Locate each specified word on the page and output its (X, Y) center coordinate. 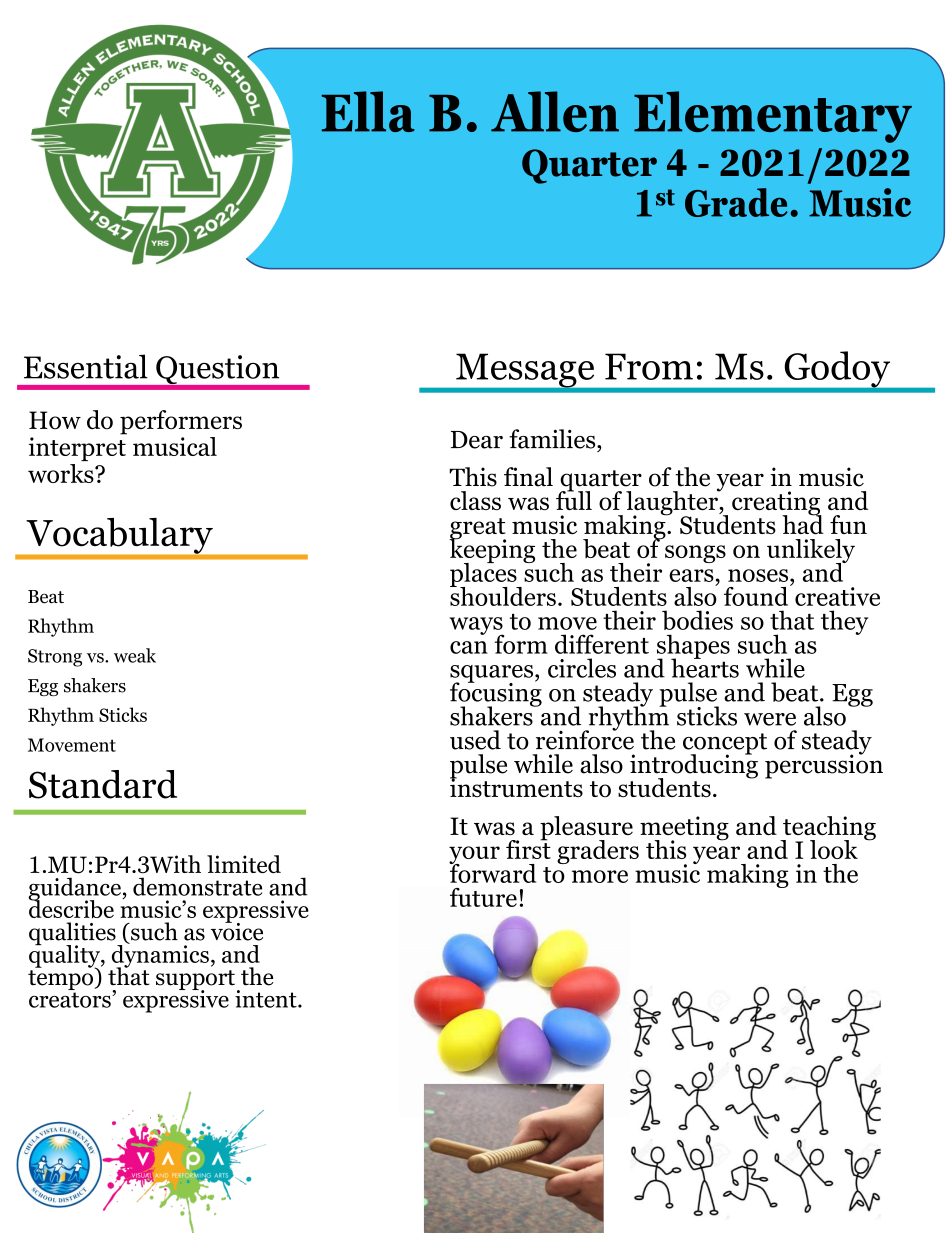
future (483, 897)
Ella (368, 111)
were (770, 719)
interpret (77, 449)
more (600, 876)
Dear (477, 440)
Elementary (773, 117)
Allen (555, 111)
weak (135, 655)
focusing (496, 694)
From (649, 366)
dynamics (160, 956)
